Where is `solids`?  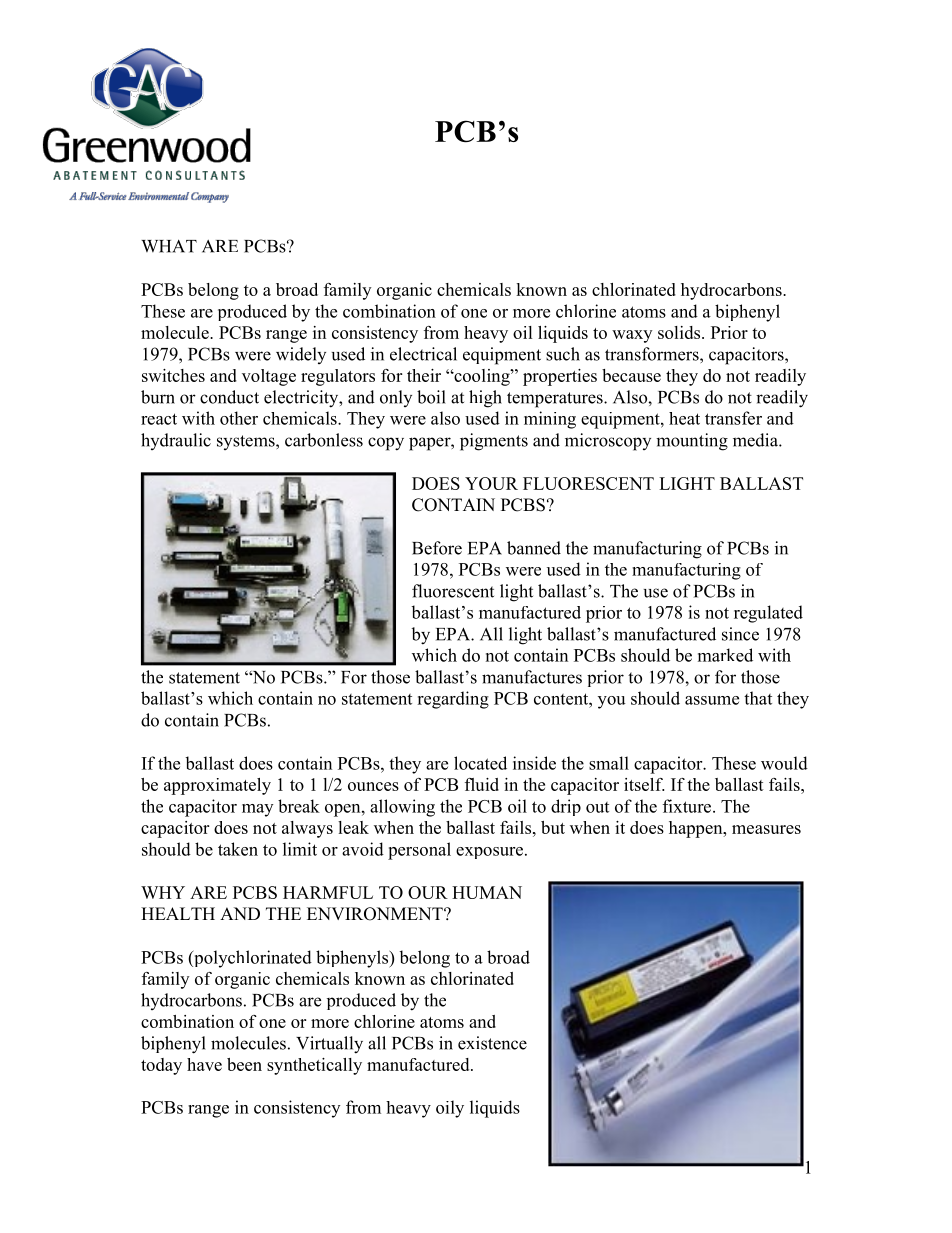 solids is located at coordinates (680, 332).
